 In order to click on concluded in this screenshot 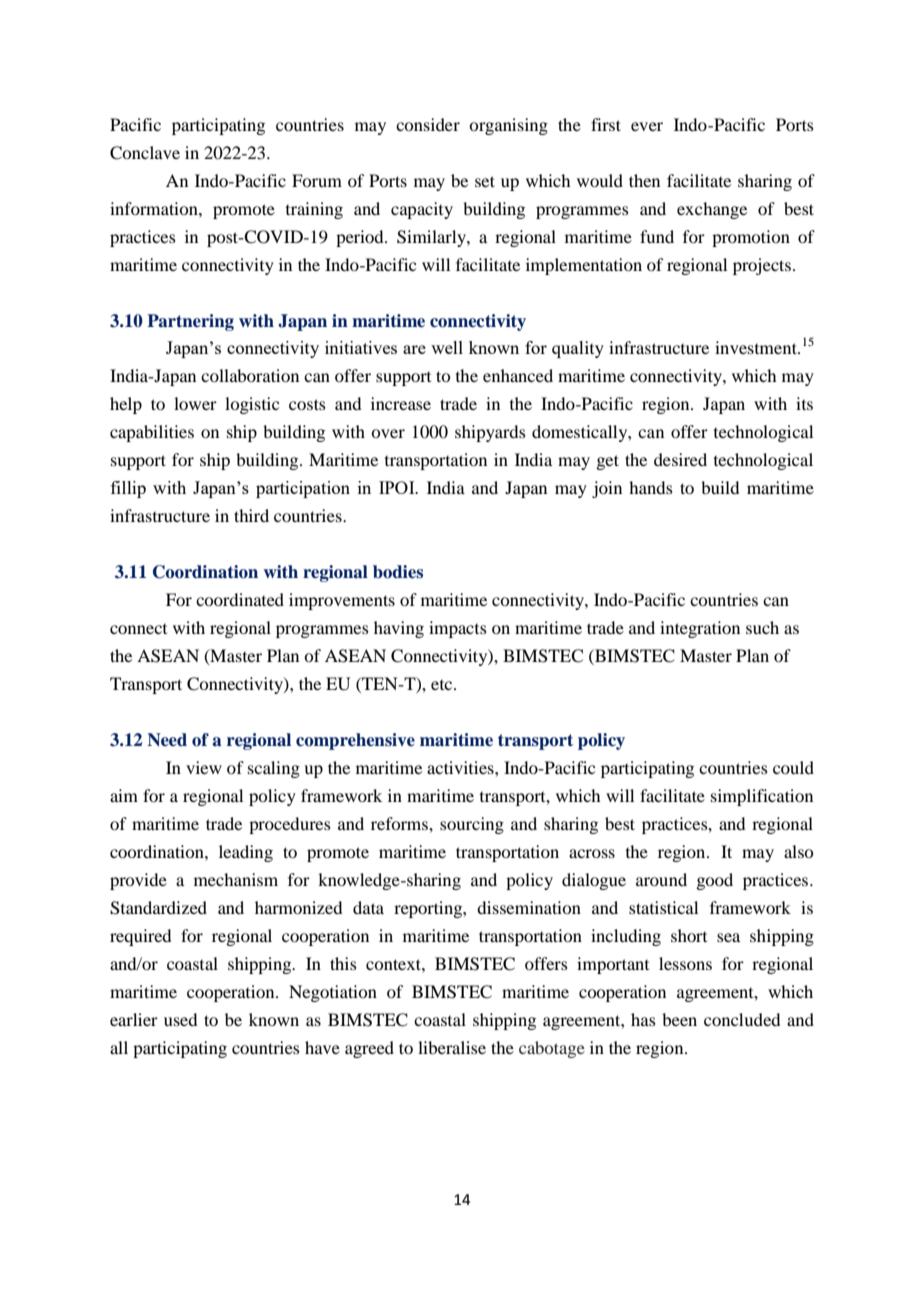, I will do `click(742, 1019)`.
